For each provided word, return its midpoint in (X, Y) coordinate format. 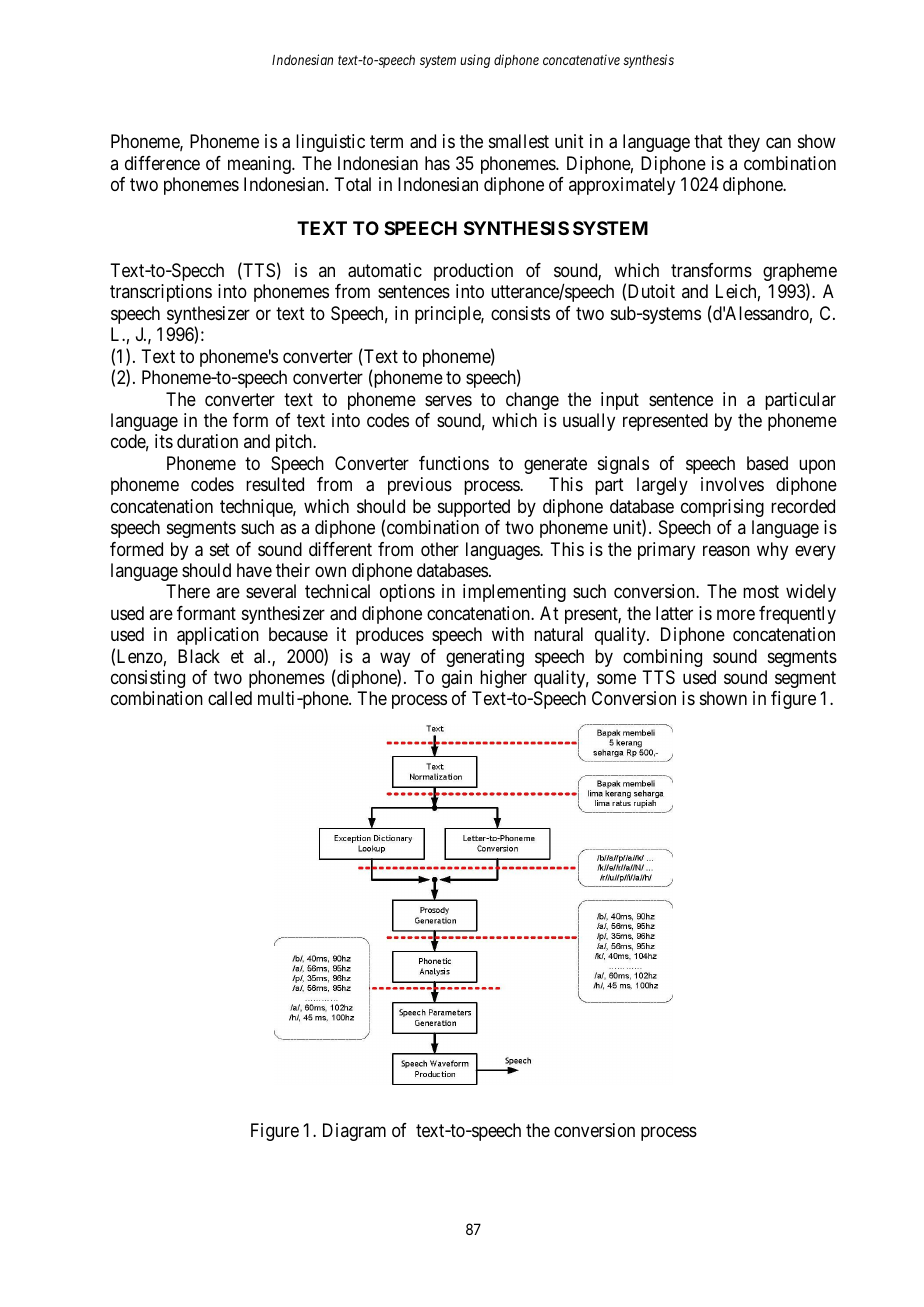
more (736, 614)
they (744, 143)
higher (503, 679)
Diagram (354, 1132)
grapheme (800, 273)
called (230, 698)
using (475, 61)
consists (520, 313)
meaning (260, 165)
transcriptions (161, 293)
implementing (514, 593)
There (188, 591)
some (616, 679)
